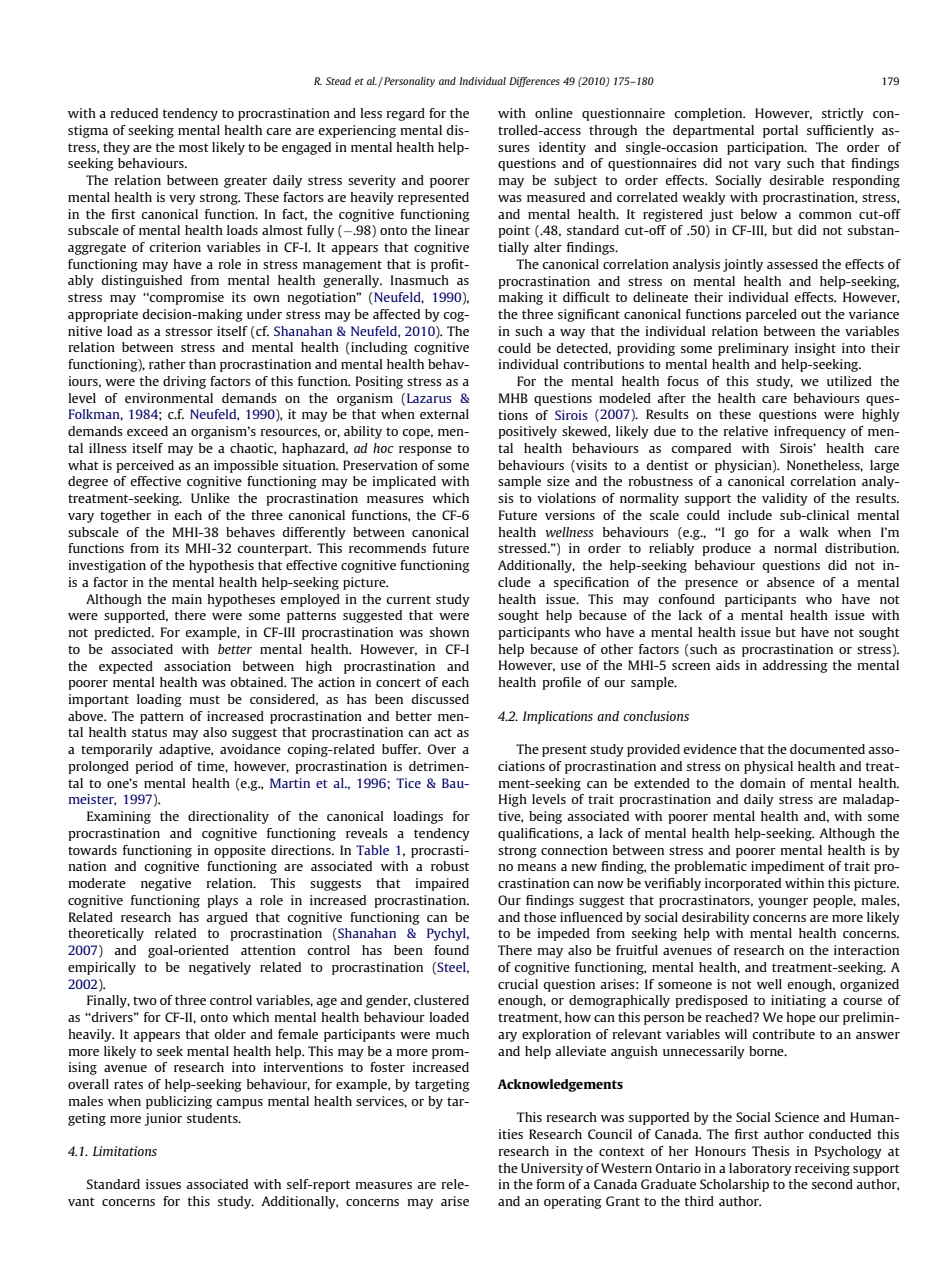 Image resolution: width=952 pixels, height=1270 pixels. What do you see at coordinates (163, 1119) in the screenshot?
I see `junior` at bounding box center [163, 1119].
